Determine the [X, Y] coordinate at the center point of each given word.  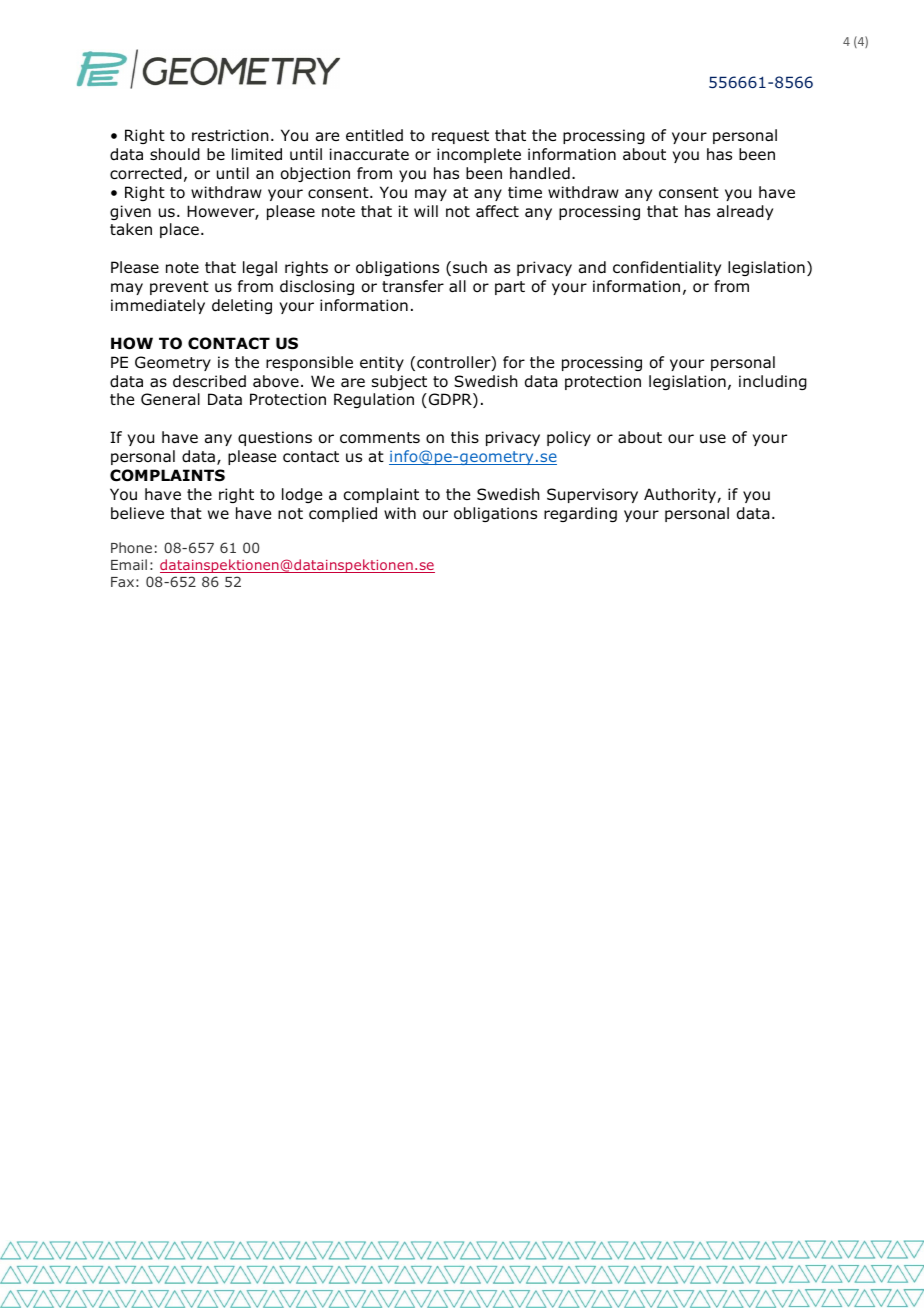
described [209, 381]
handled [540, 173]
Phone [131, 547]
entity [382, 363]
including [773, 382]
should [175, 154]
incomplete [479, 155]
